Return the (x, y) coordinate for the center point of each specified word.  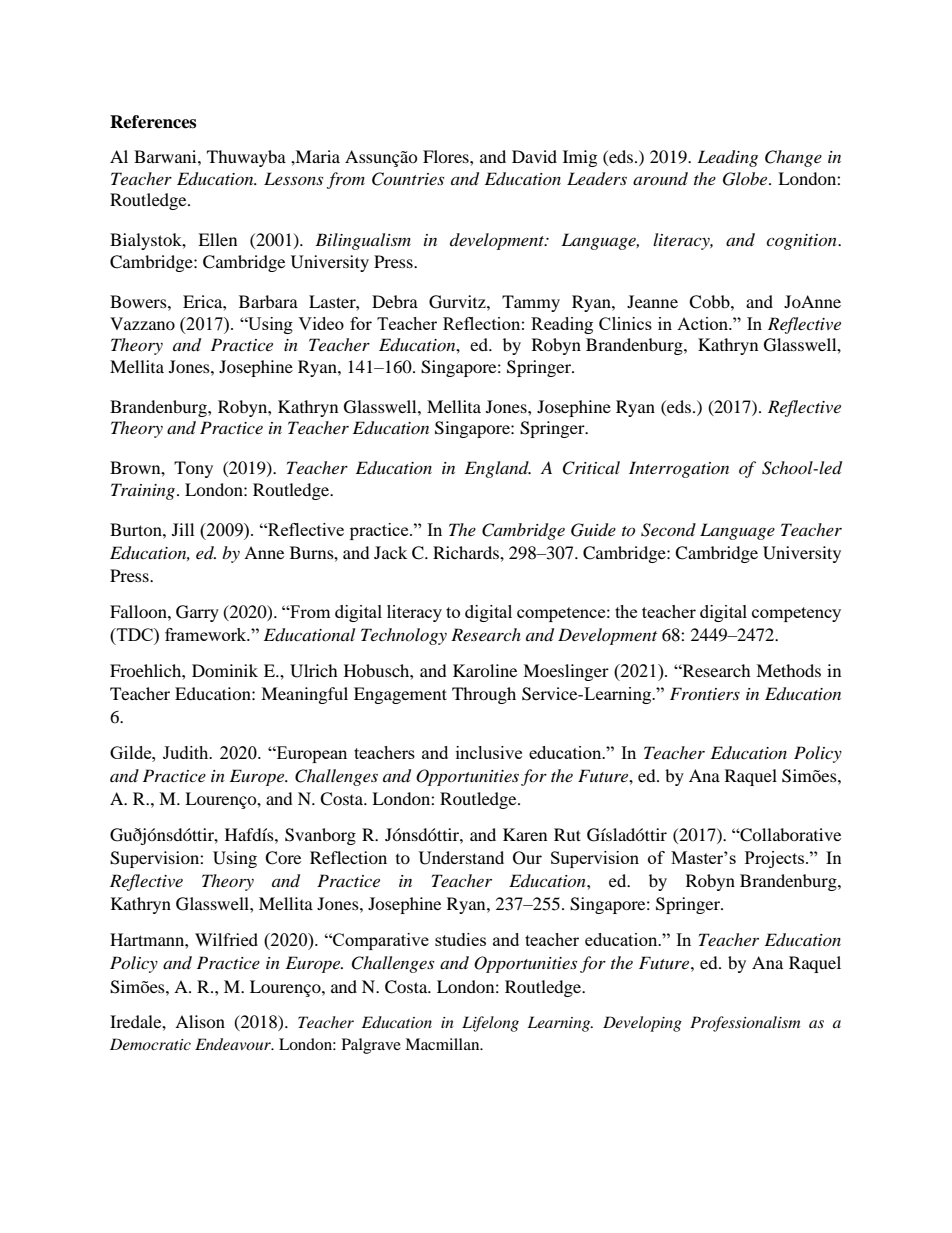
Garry (197, 613)
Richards (467, 552)
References (153, 122)
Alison (200, 1021)
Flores (447, 156)
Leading (727, 158)
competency (796, 614)
